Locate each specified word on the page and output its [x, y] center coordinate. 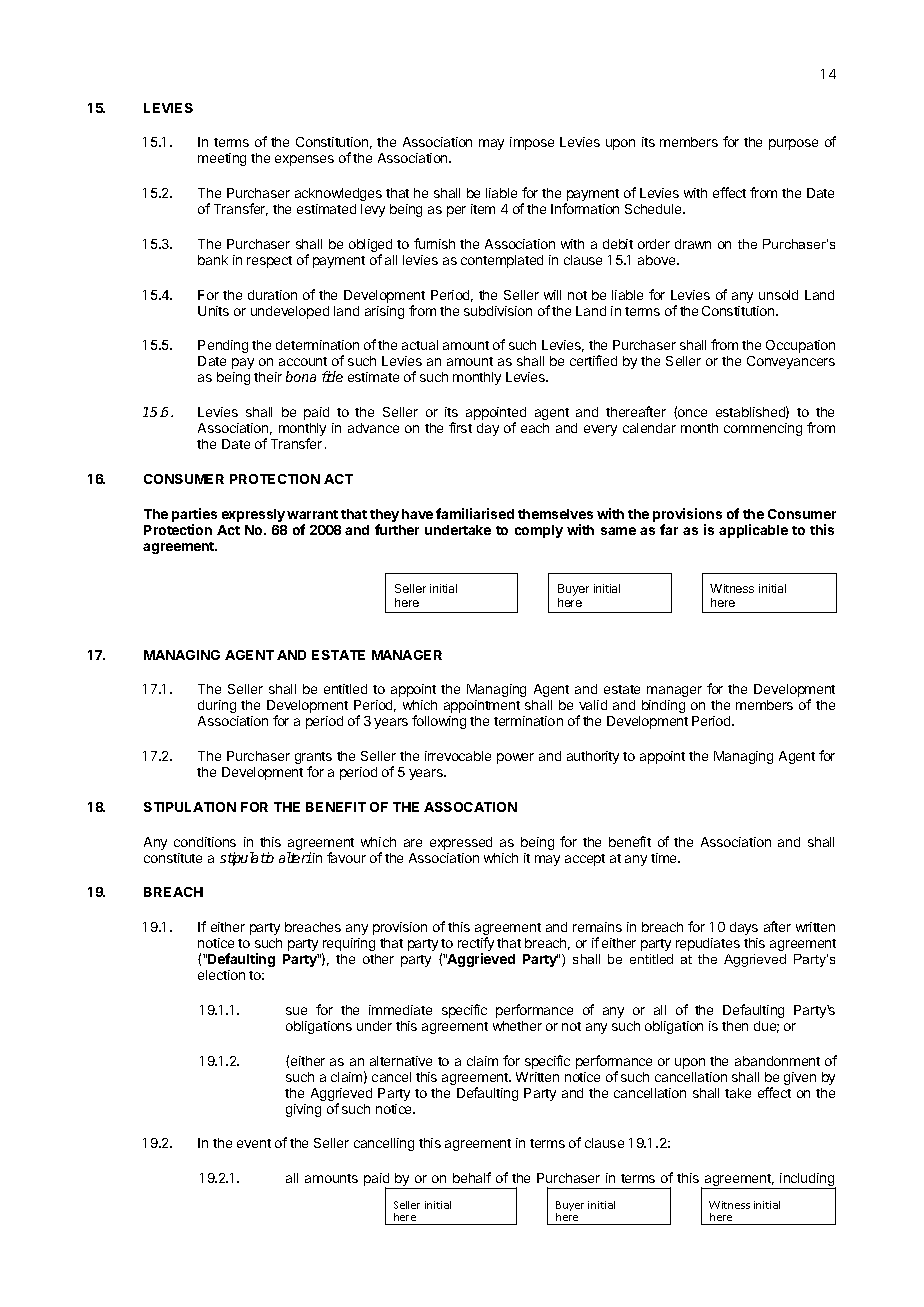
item [483, 209]
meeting [222, 159]
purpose [793, 144]
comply [539, 531]
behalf [472, 1177]
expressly [253, 515]
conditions [205, 842]
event [254, 1143]
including [807, 1181]
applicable [753, 531]
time [665, 858]
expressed [461, 843]
